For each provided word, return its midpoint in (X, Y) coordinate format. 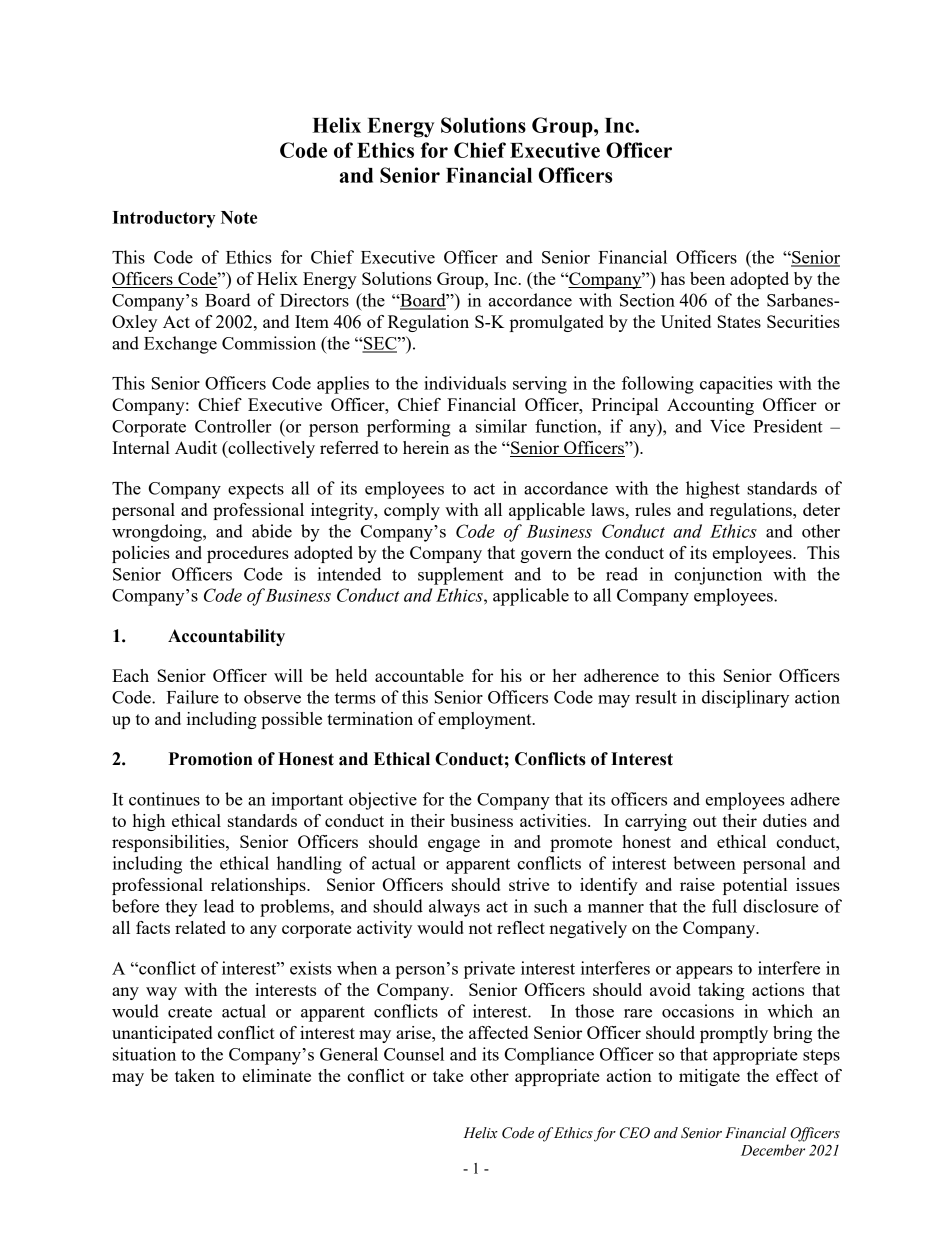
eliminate (277, 1075)
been (707, 278)
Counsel (414, 1054)
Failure (192, 697)
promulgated (557, 323)
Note (239, 217)
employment (486, 720)
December (773, 1150)
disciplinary (745, 699)
